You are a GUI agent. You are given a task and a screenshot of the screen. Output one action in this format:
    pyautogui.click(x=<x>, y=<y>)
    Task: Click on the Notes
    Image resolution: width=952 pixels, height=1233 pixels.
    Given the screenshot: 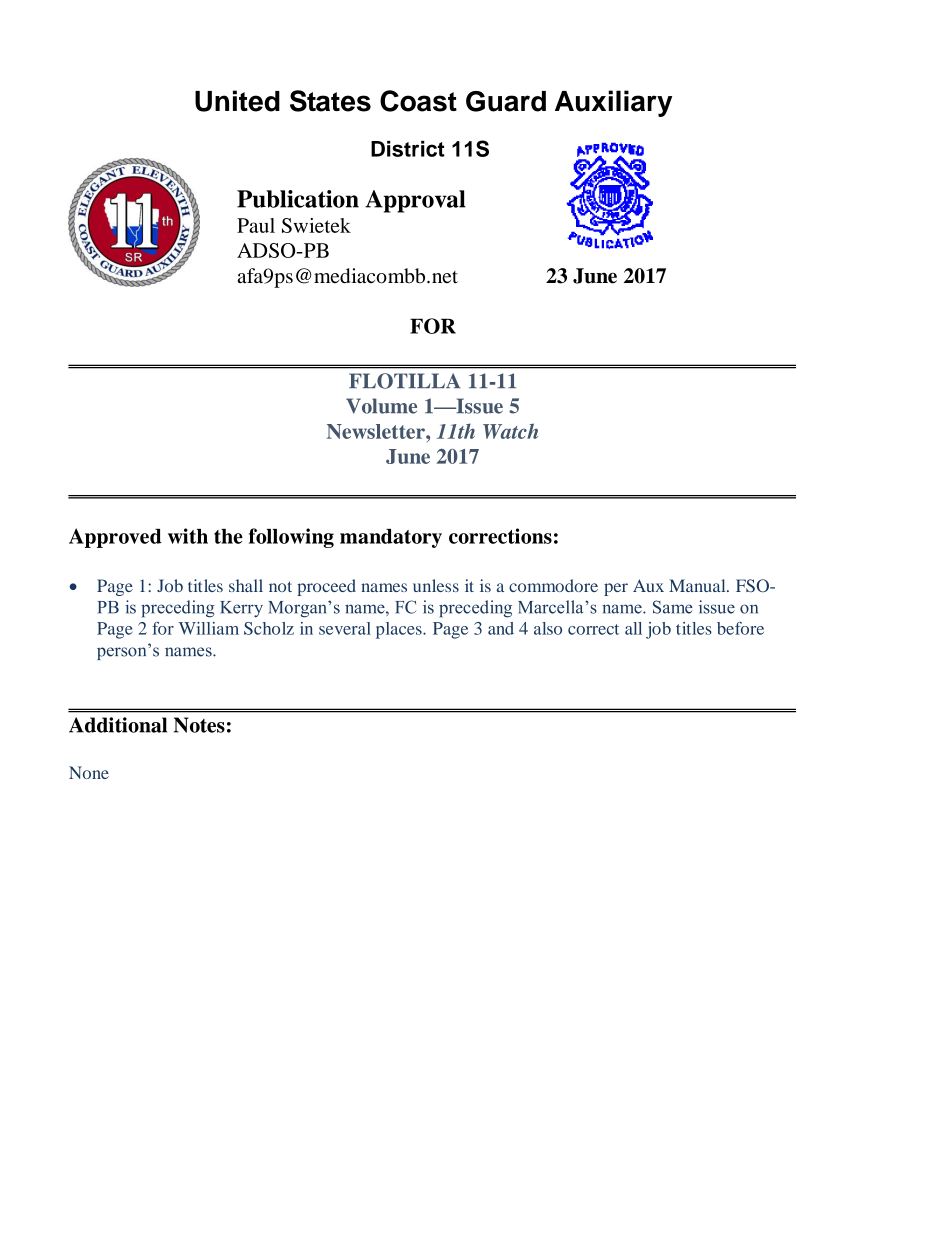 What is the action you would take?
    pyautogui.click(x=199, y=725)
